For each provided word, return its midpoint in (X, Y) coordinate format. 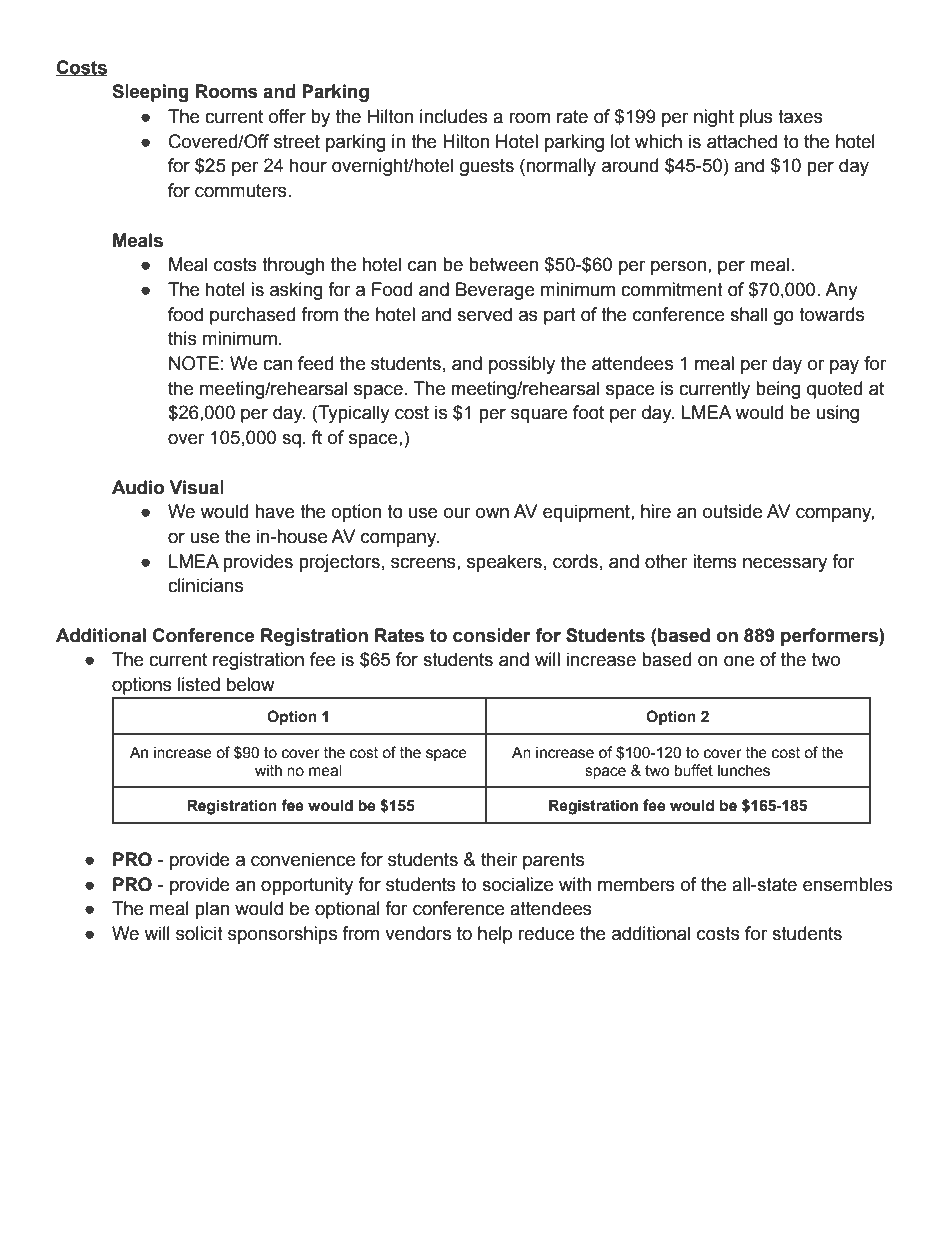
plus (756, 118)
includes (454, 116)
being (778, 390)
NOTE (194, 363)
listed (199, 684)
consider (492, 635)
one (739, 661)
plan (212, 910)
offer (287, 116)
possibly (522, 365)
